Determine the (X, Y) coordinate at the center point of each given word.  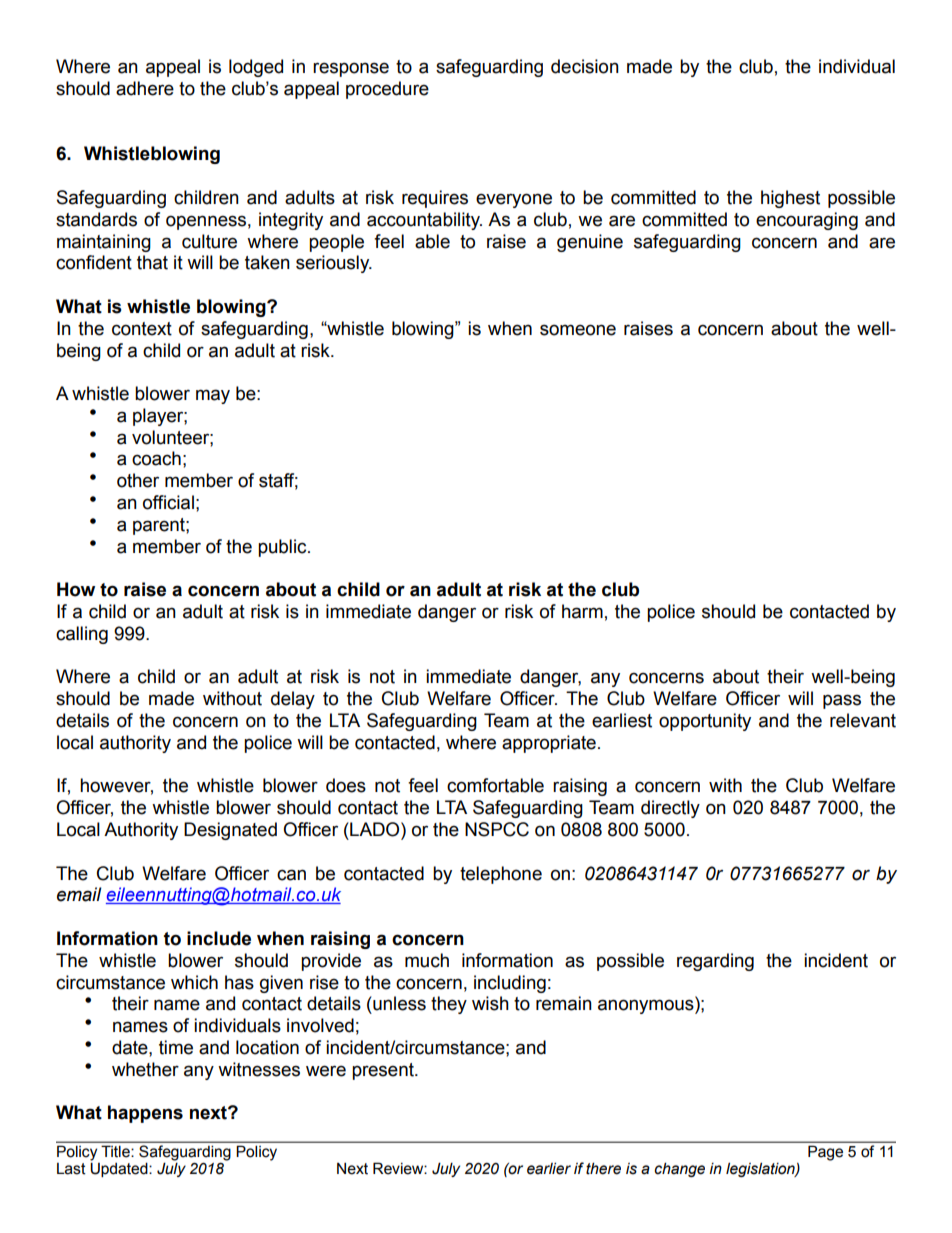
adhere (145, 88)
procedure (387, 90)
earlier (549, 1168)
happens (145, 1114)
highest (790, 199)
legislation (761, 1169)
